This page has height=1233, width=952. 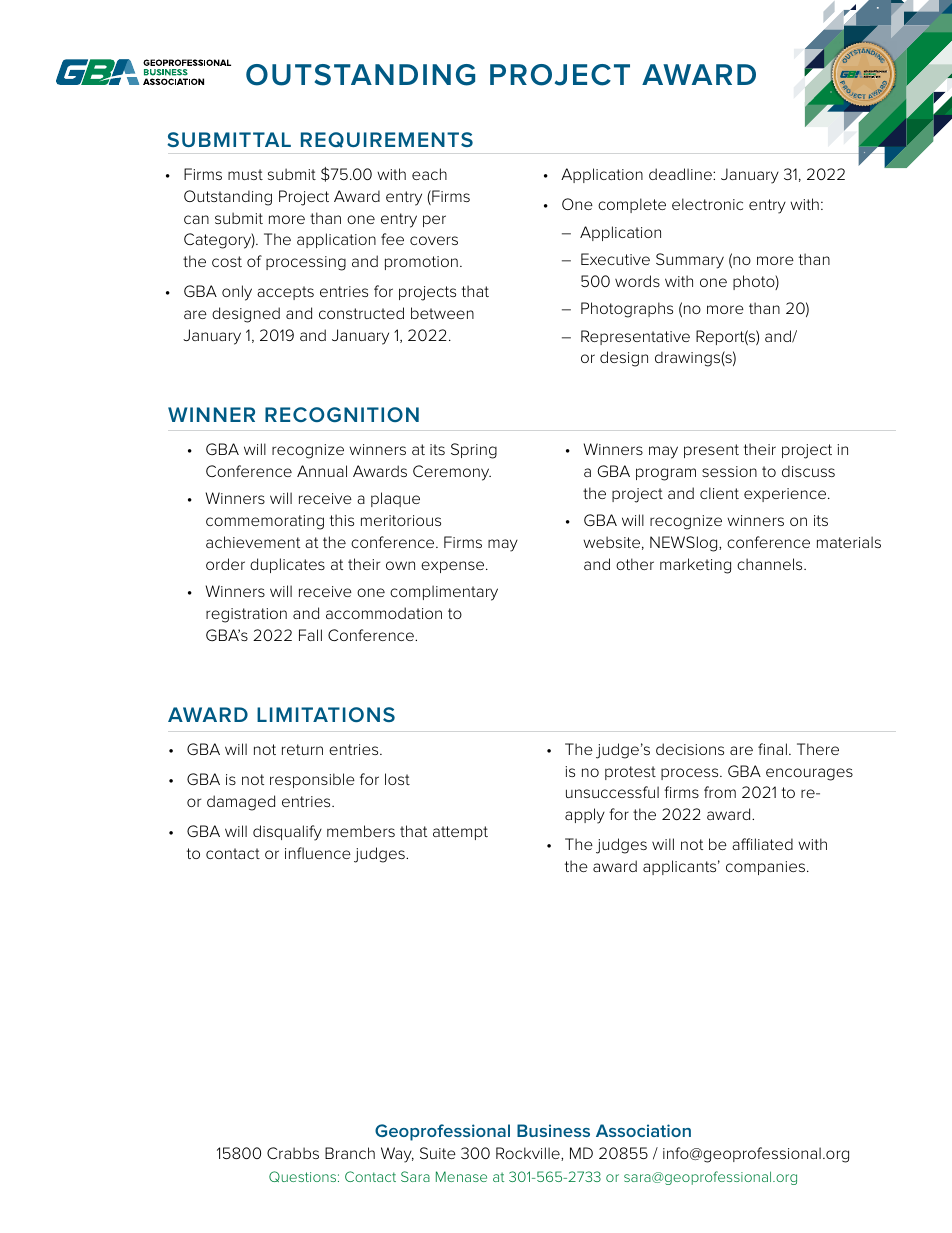 What do you see at coordinates (245, 174) in the page?
I see `must` at bounding box center [245, 174].
